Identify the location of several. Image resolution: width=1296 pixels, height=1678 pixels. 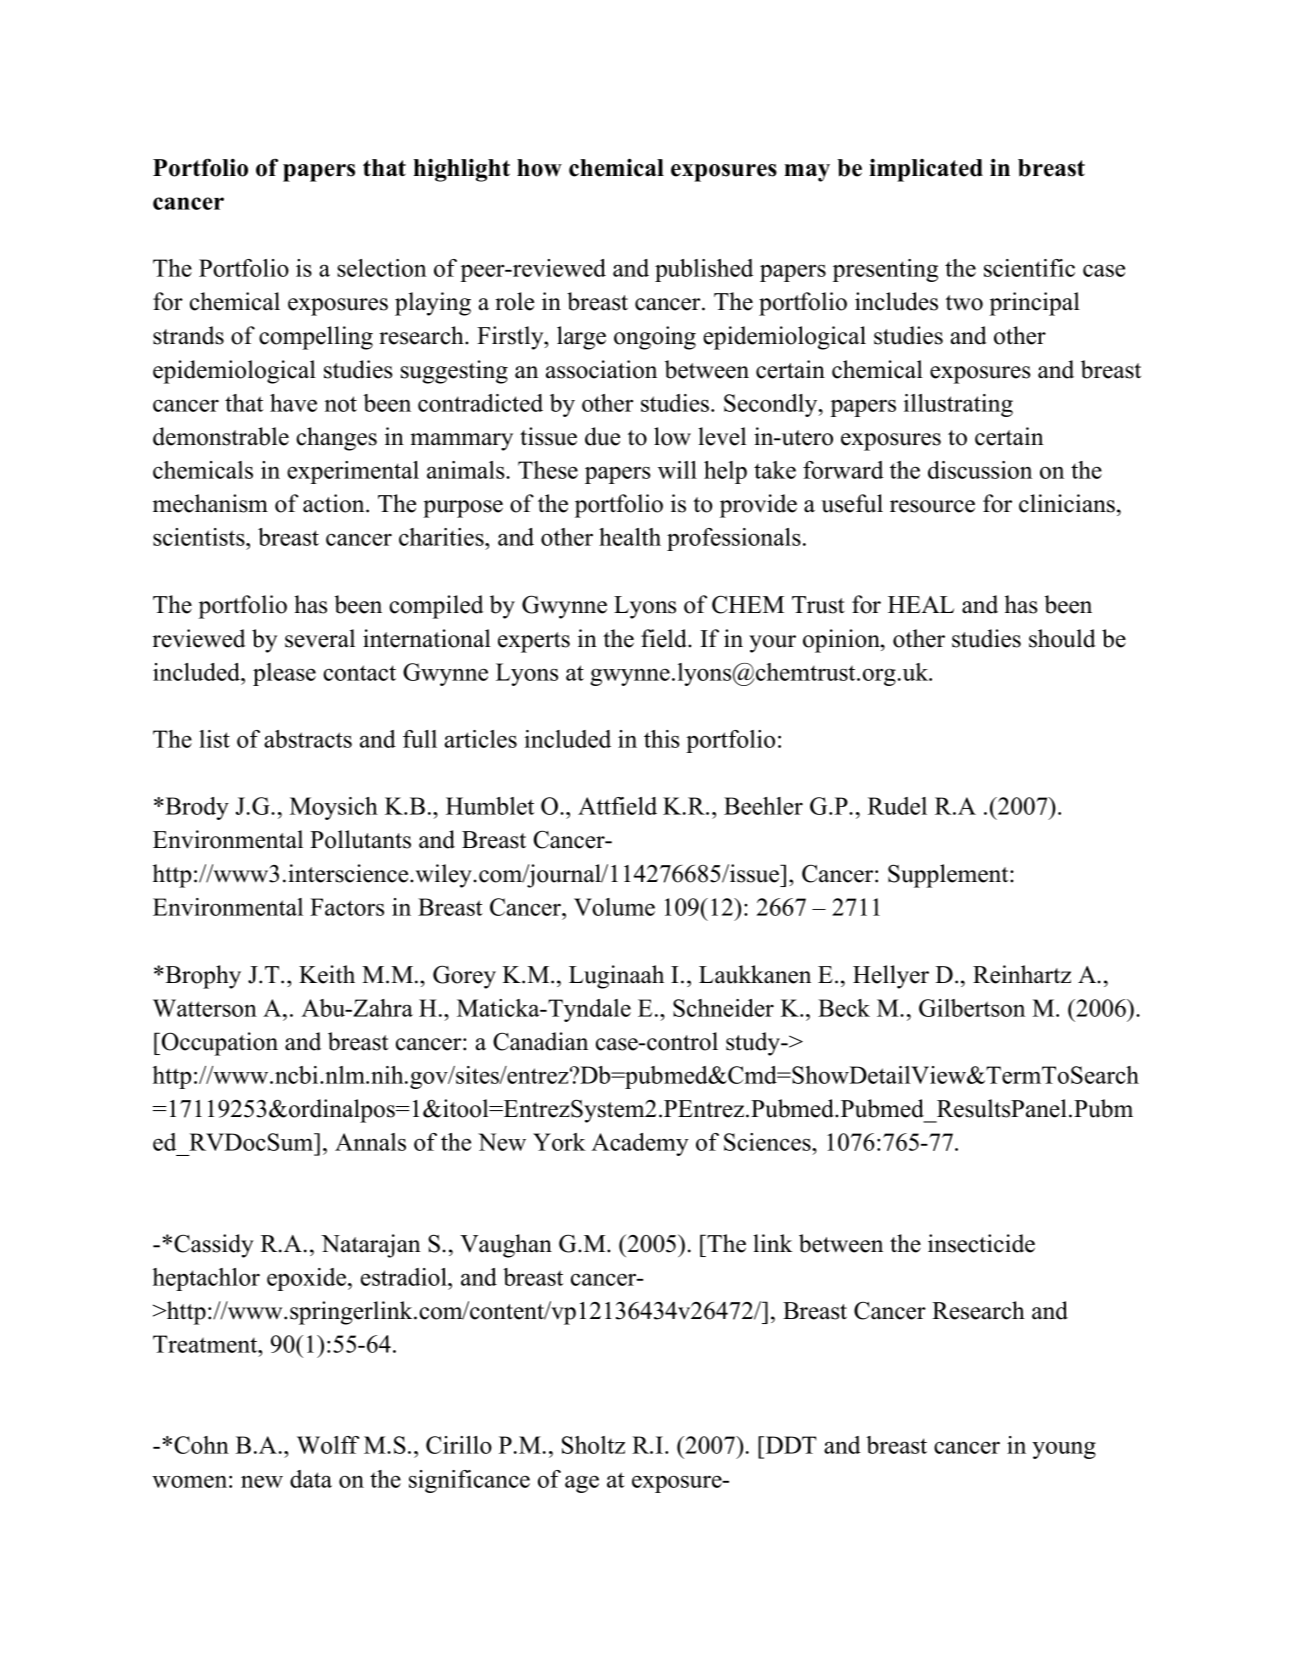
(320, 638).
